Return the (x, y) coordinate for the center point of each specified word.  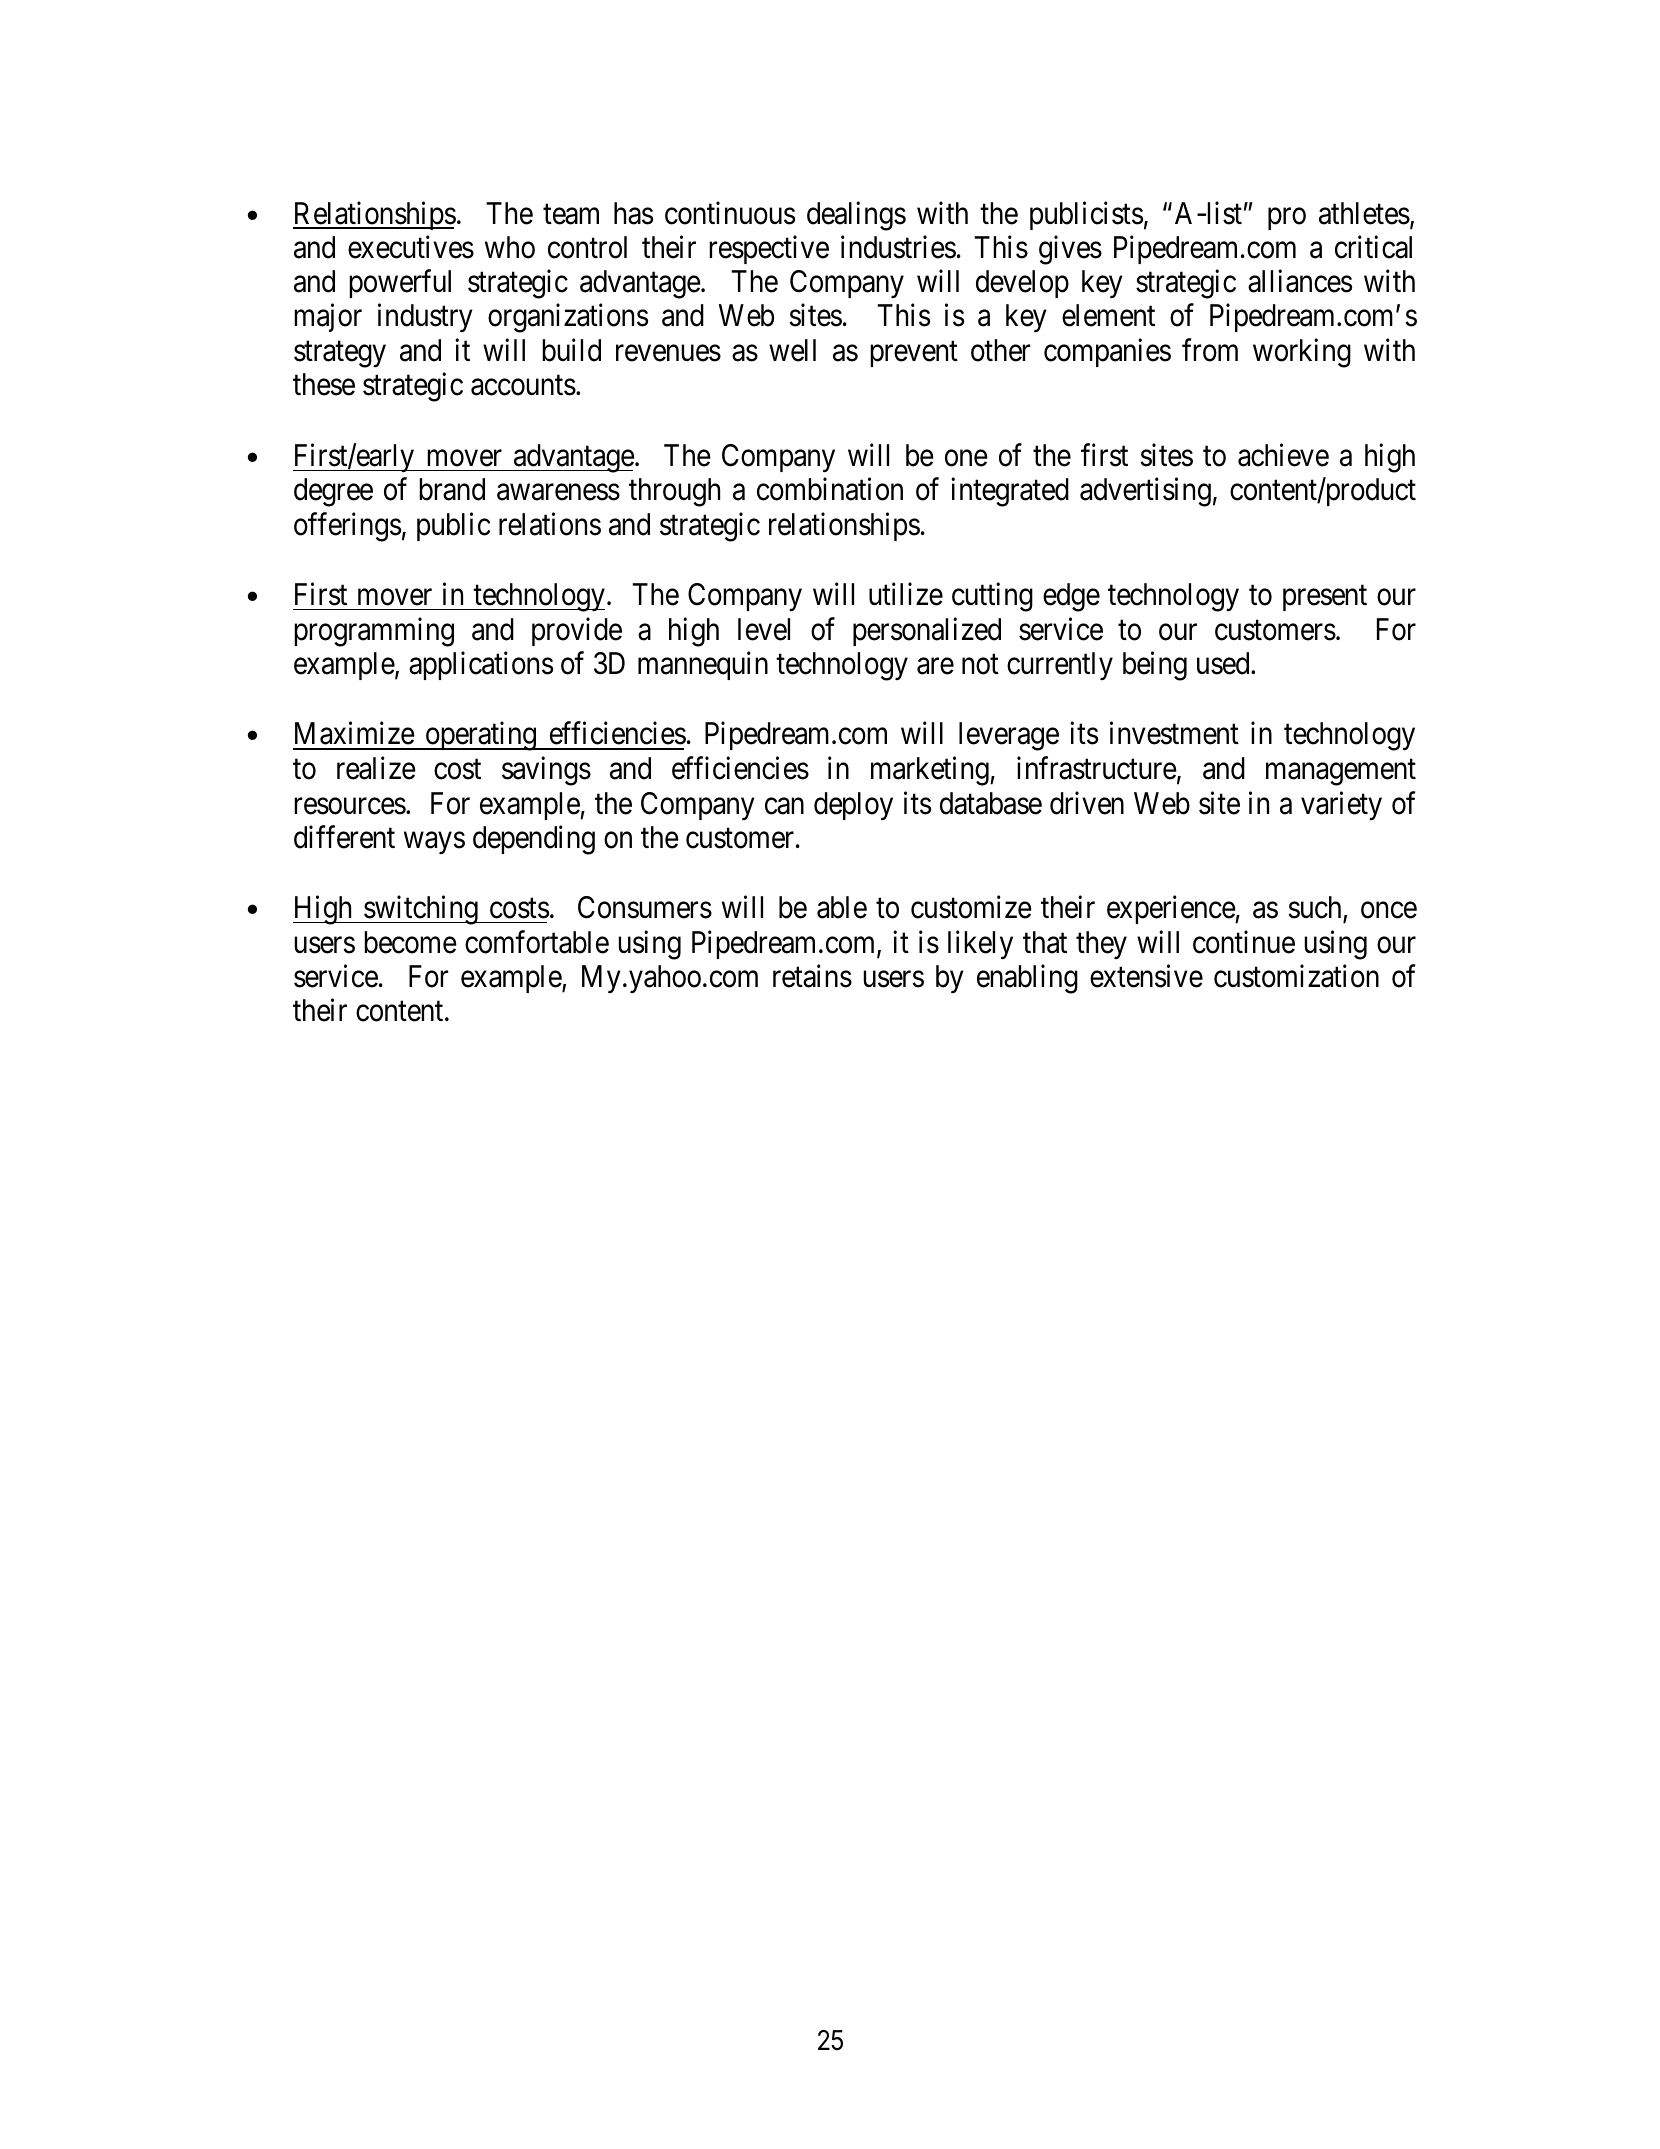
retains (812, 976)
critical (1373, 247)
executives (411, 247)
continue (1244, 942)
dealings (856, 216)
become (410, 942)
